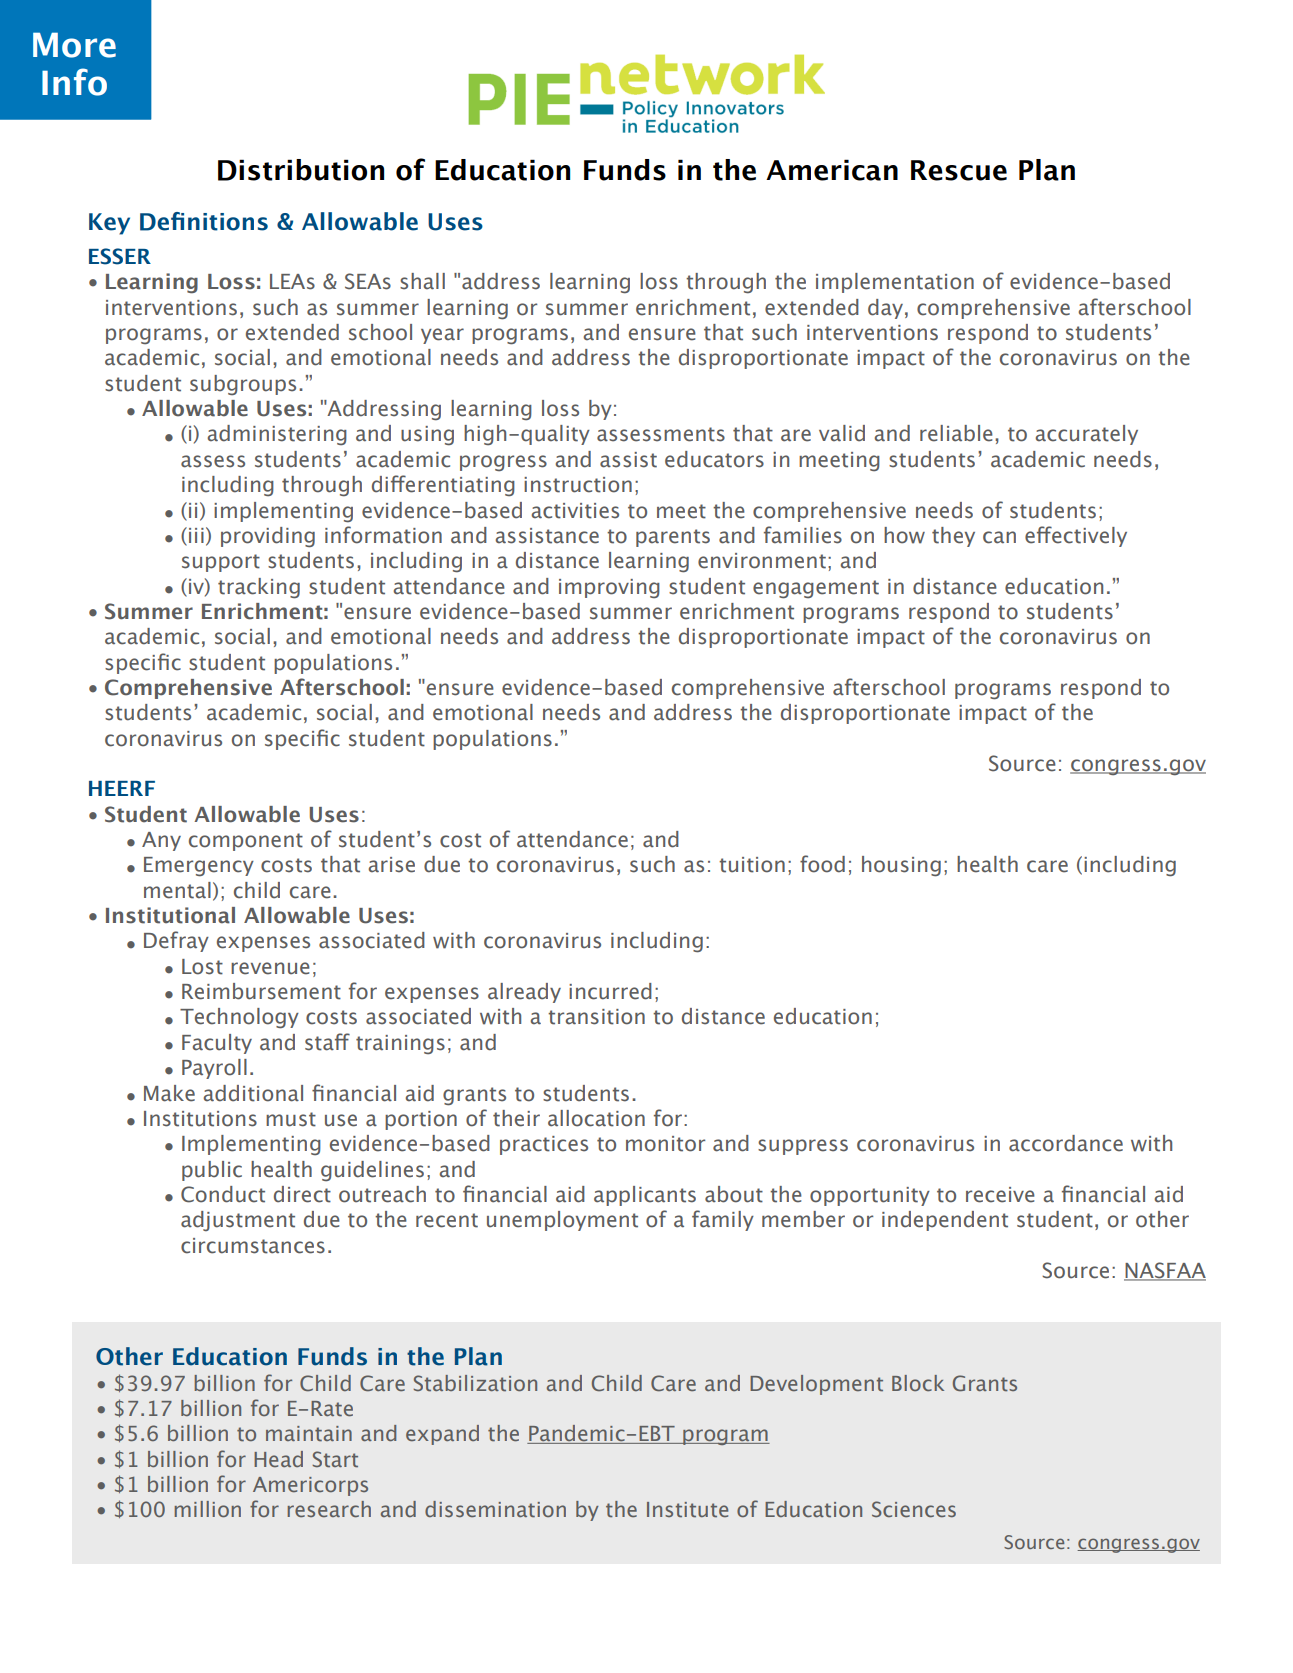 The height and width of the image is (1673, 1293). What do you see at coordinates (207, 1509) in the image?
I see `million` at bounding box center [207, 1509].
